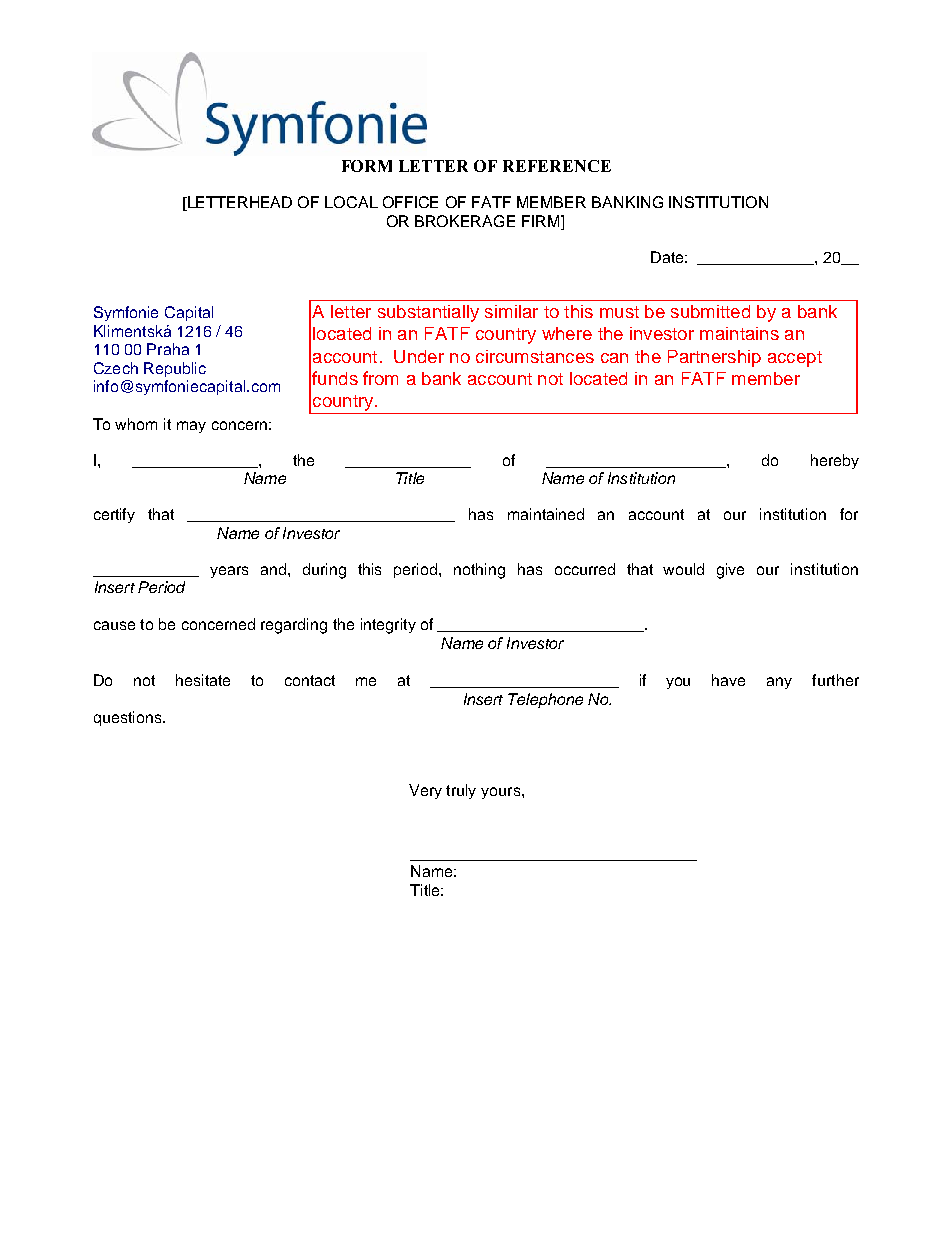 The height and width of the image is (1233, 952). Describe the element at coordinates (114, 515) in the image. I see `certify` at that location.
